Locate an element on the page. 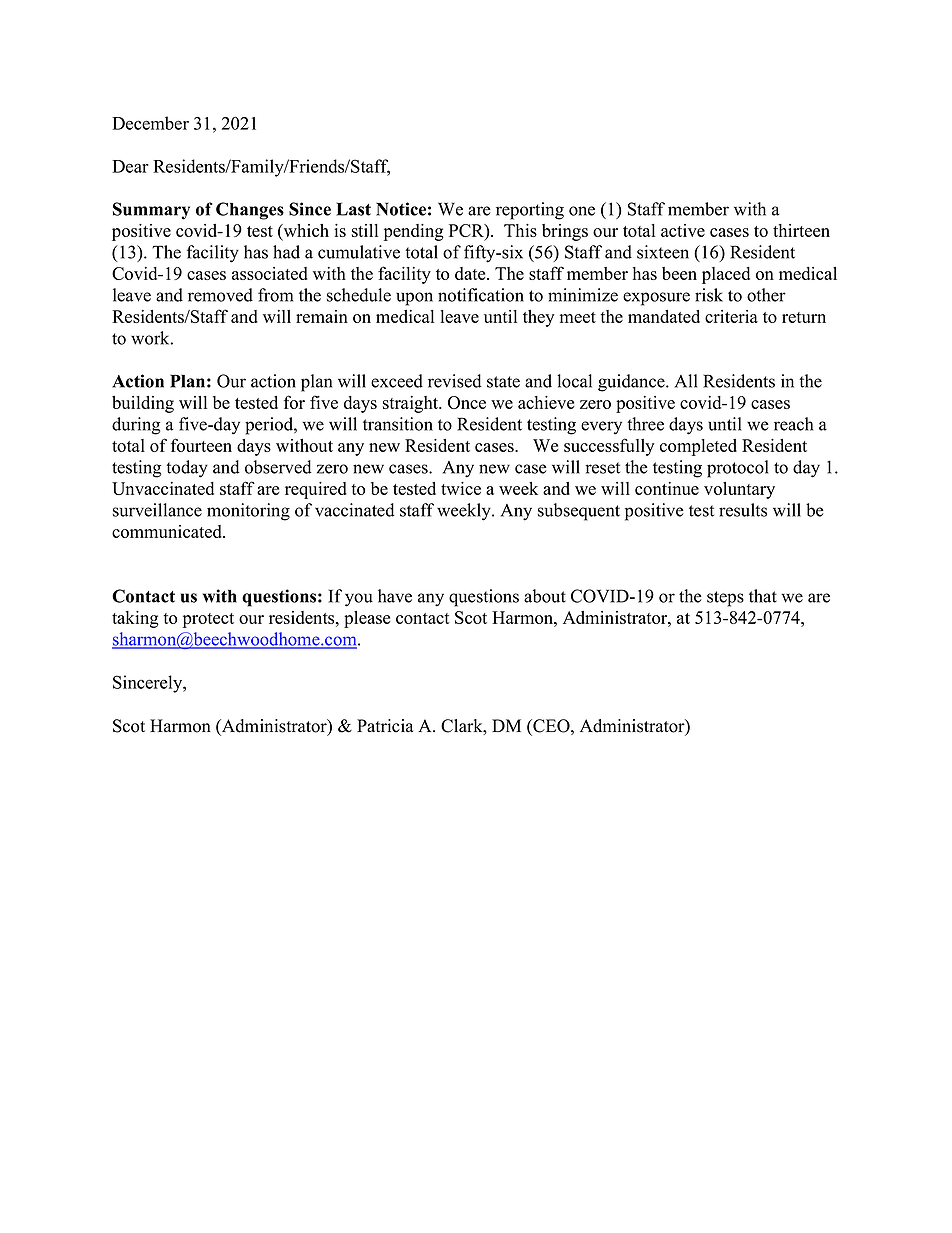  removed is located at coordinates (220, 295).
